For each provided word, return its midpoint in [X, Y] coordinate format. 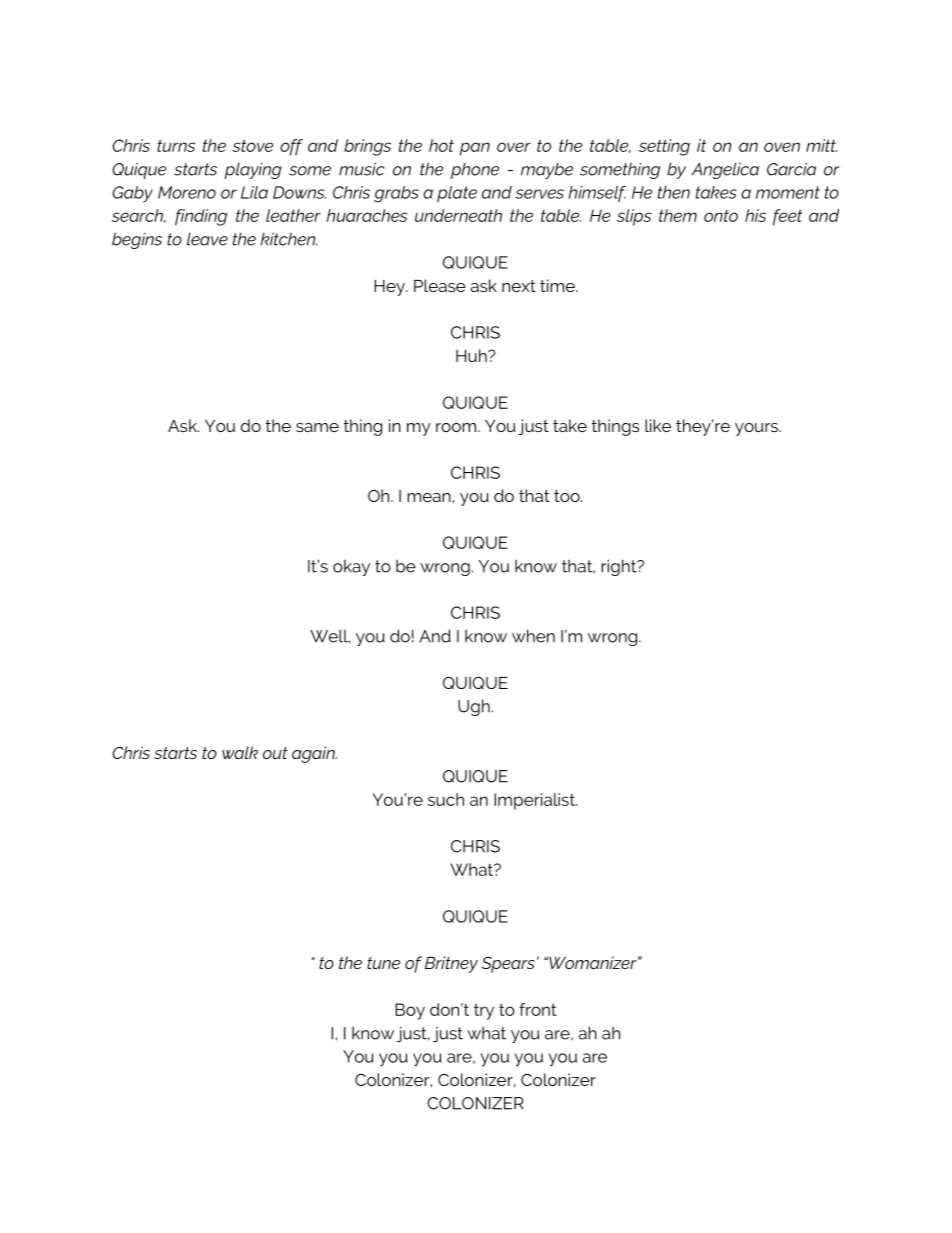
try [484, 1012]
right [620, 567]
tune [383, 963]
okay [351, 568]
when [533, 636]
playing [253, 171]
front [538, 1009]
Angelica [725, 170]
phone [475, 171]
